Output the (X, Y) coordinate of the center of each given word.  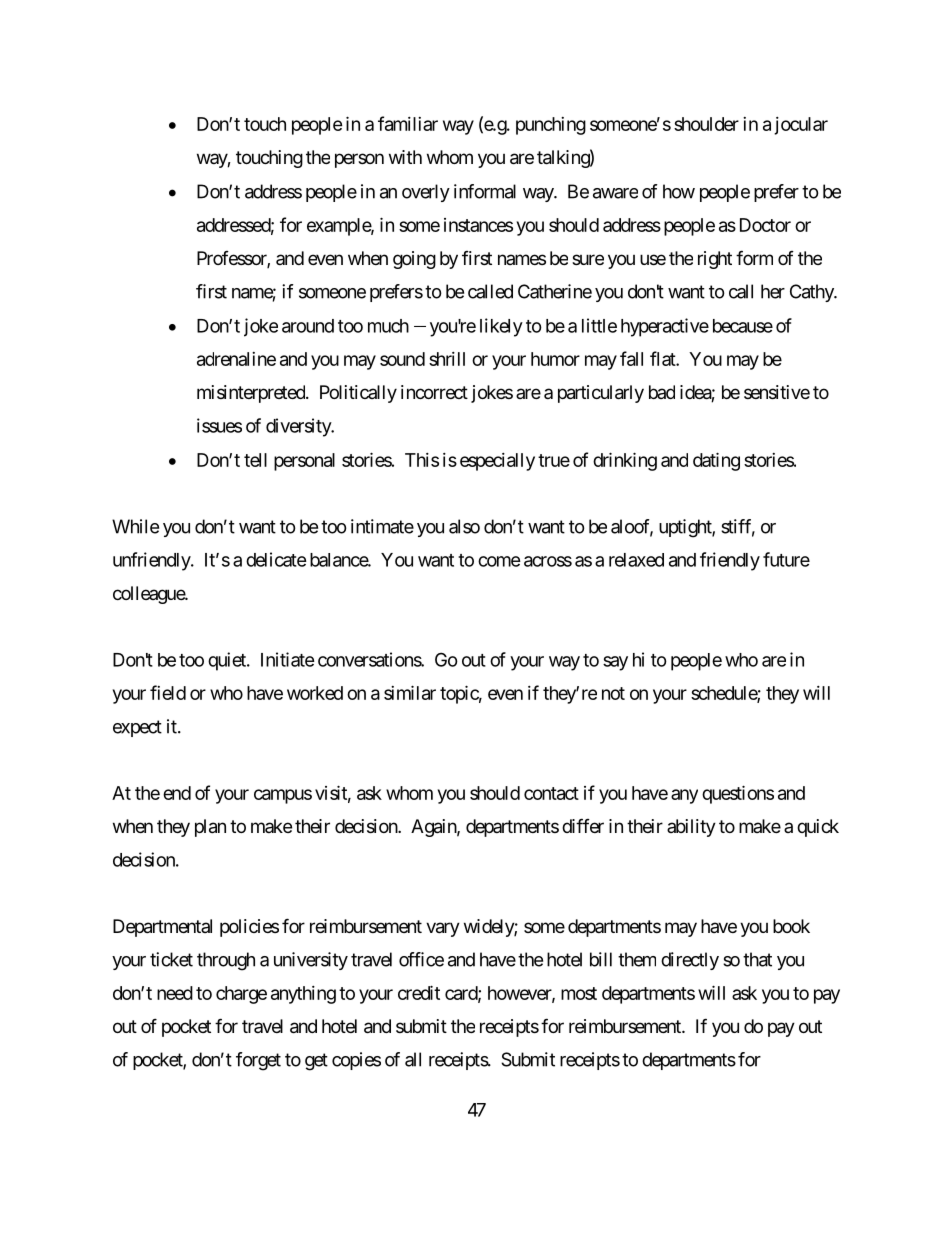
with (405, 157)
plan (210, 828)
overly (426, 193)
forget (258, 1061)
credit (419, 992)
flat (663, 358)
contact (551, 793)
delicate (276, 559)
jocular (801, 126)
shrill (447, 359)
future (786, 559)
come (499, 561)
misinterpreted (252, 394)
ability (691, 828)
